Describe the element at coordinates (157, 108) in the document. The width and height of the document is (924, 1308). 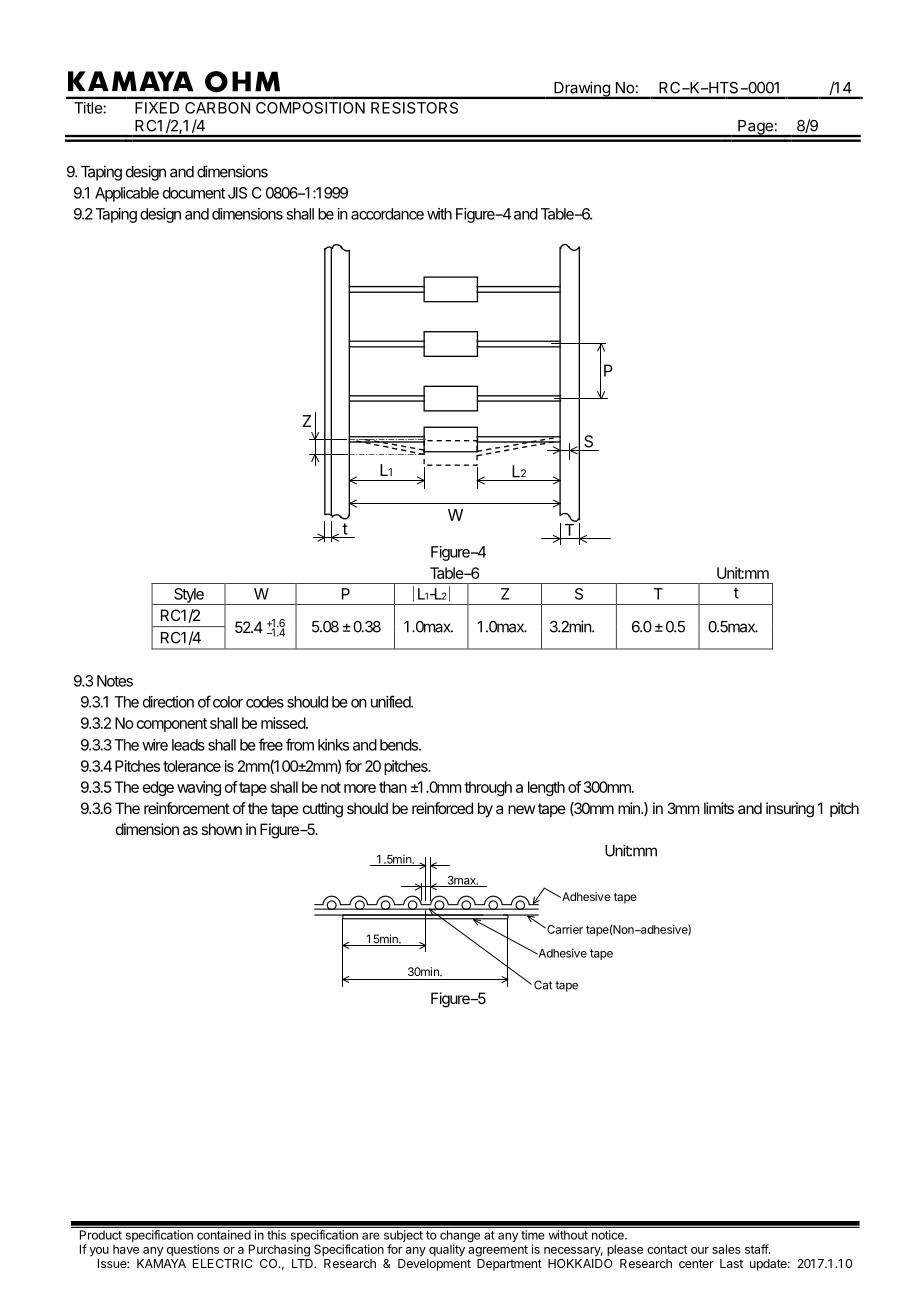
I see `FIXED` at that location.
